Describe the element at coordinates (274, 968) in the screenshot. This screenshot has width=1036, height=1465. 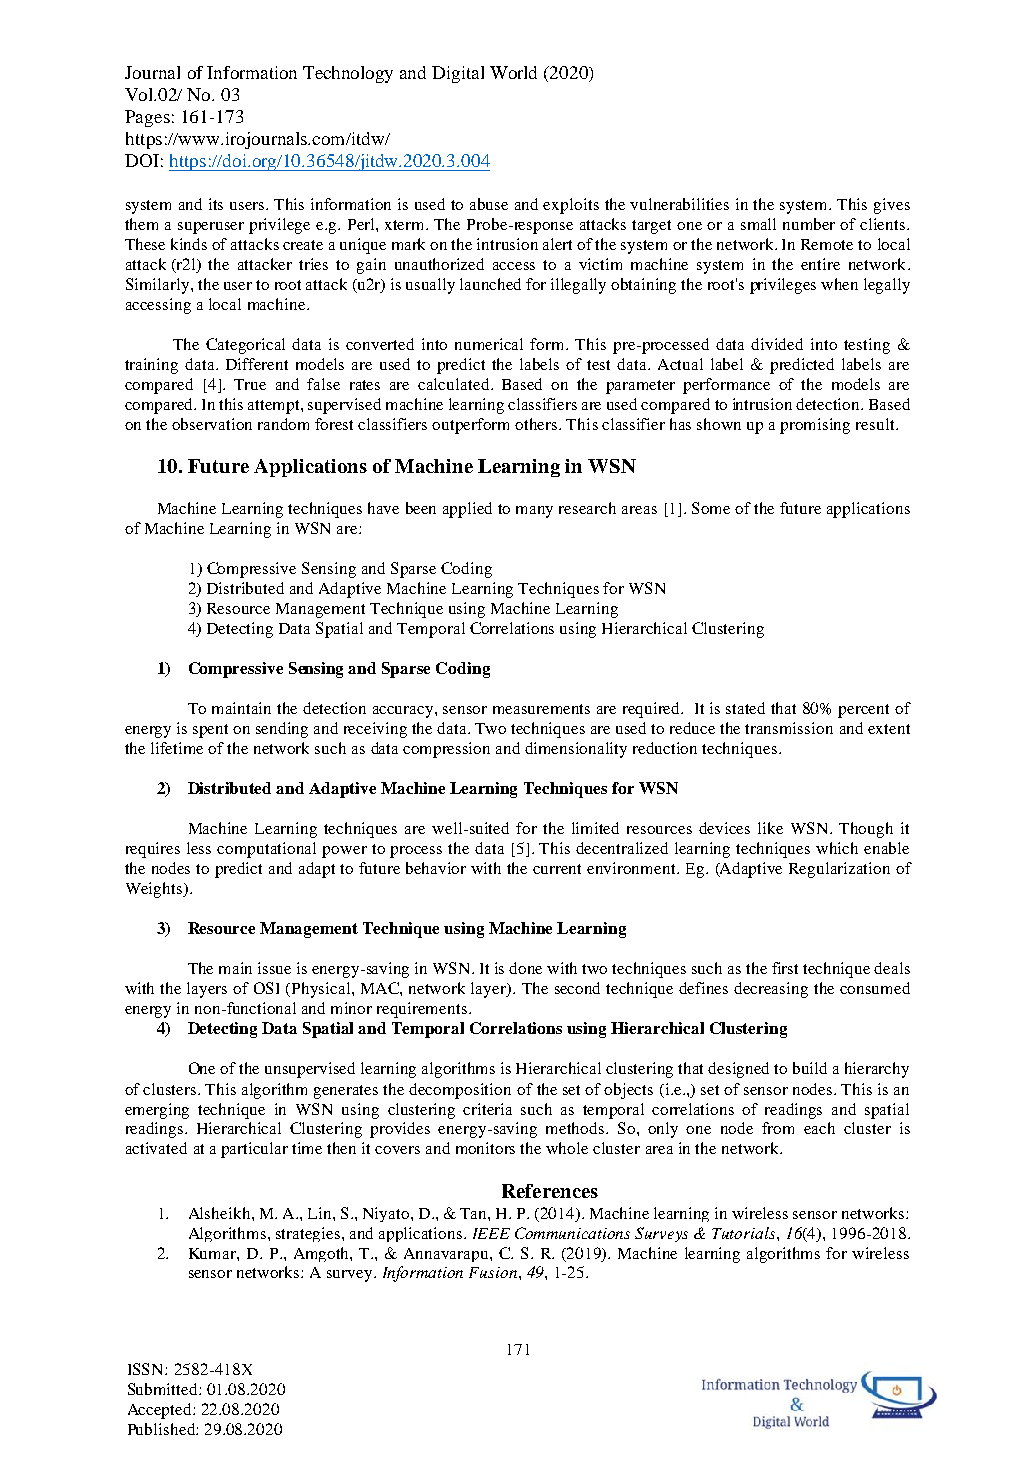
I see `issue` at that location.
